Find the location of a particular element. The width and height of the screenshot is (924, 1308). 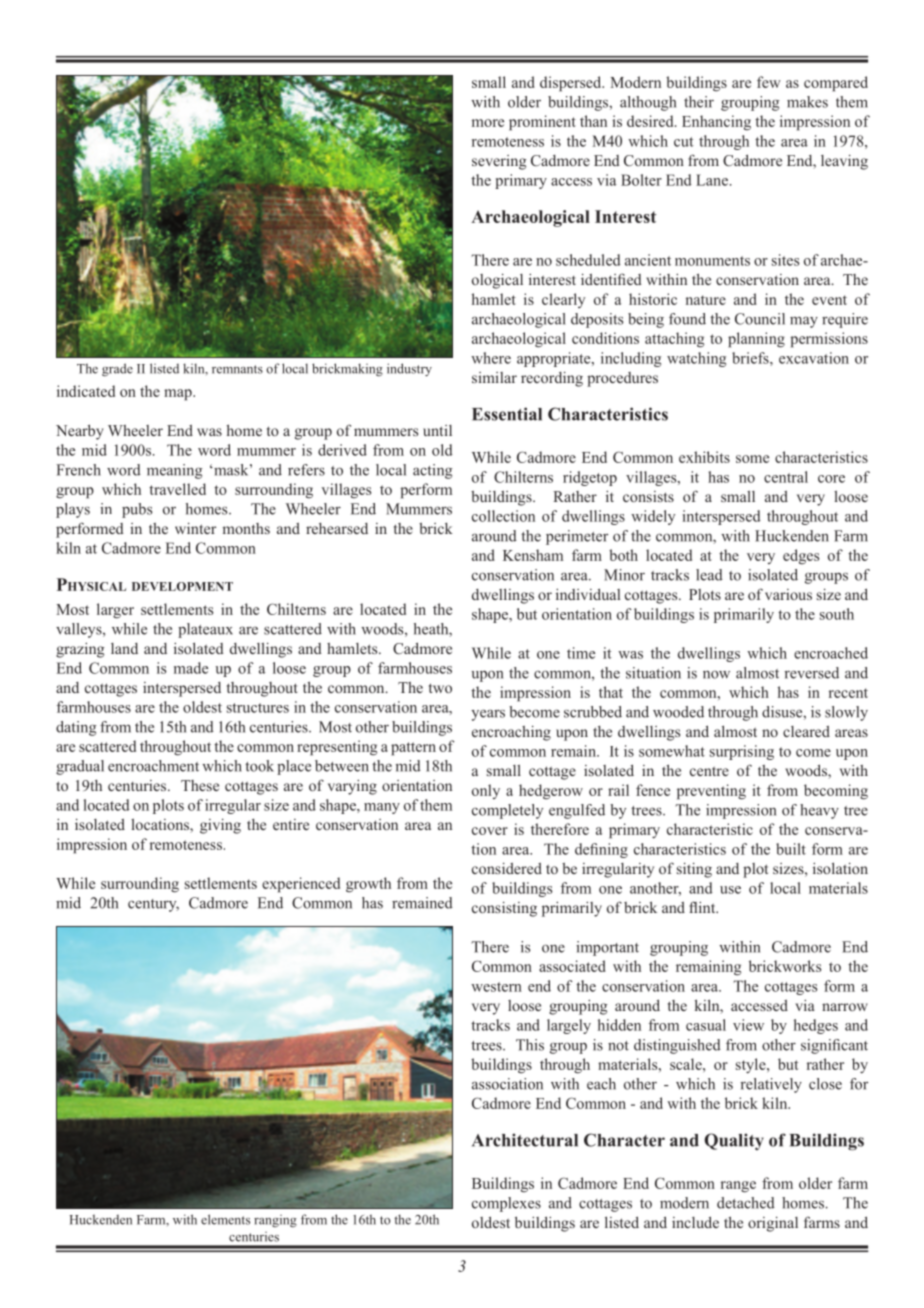

giving is located at coordinates (220, 826).
